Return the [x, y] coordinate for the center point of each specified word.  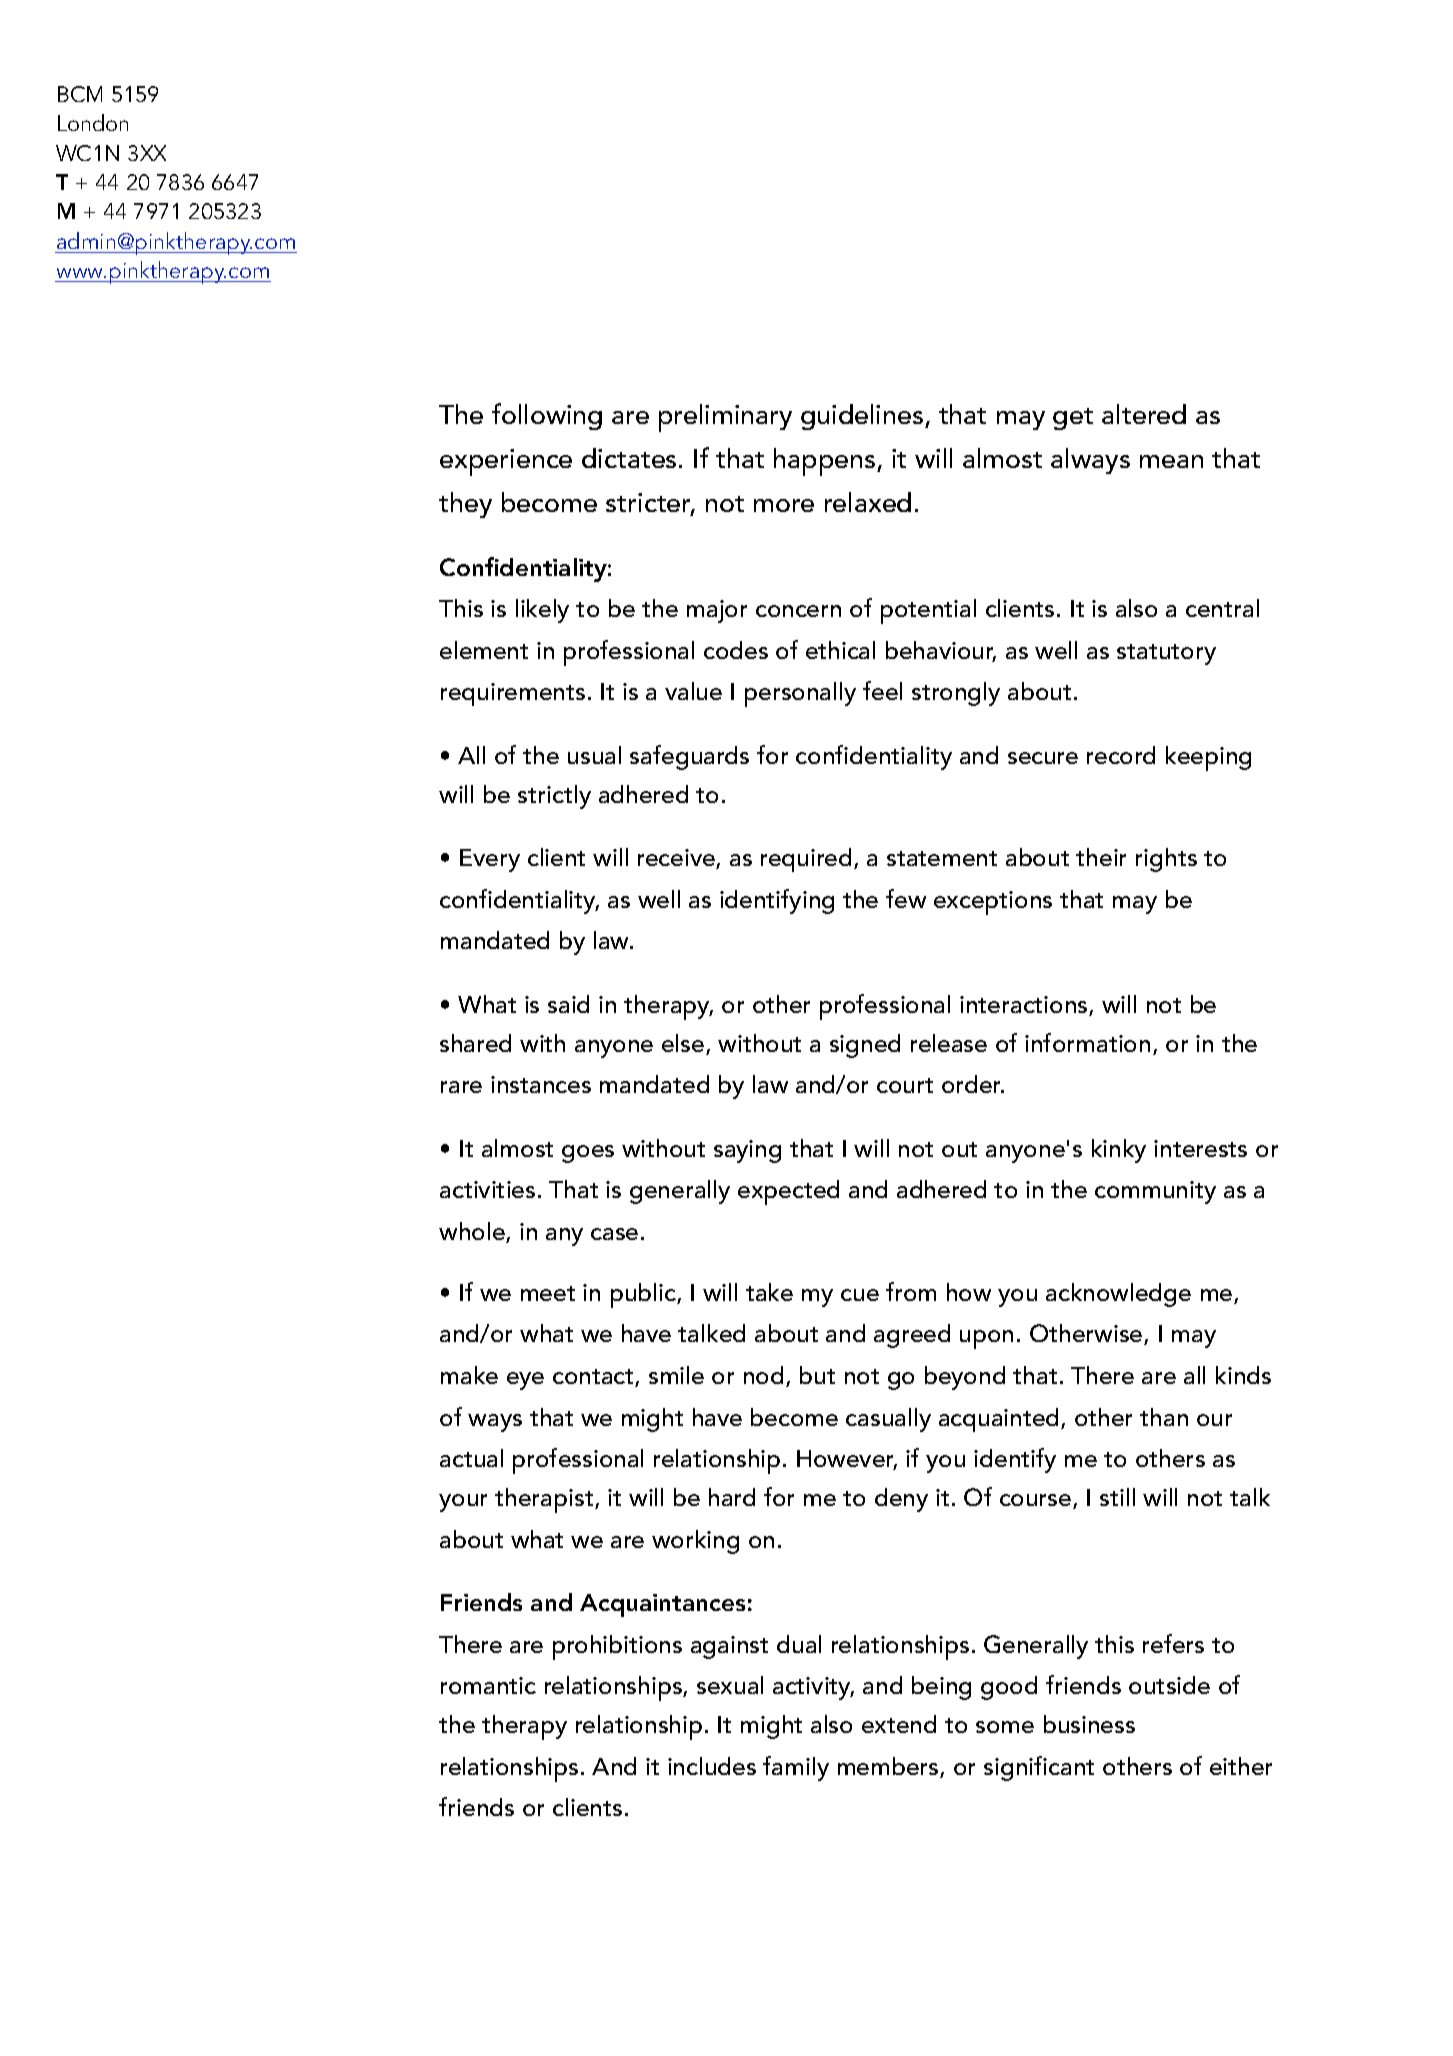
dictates [629, 458]
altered [1144, 414]
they [465, 505]
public [644, 1295]
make [469, 1375]
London [93, 122]
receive [677, 859]
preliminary [725, 418]
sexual [730, 1685]
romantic [488, 1685]
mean [1171, 461]
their [1101, 857]
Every [490, 860]
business [1089, 1724]
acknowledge [1118, 1295]
